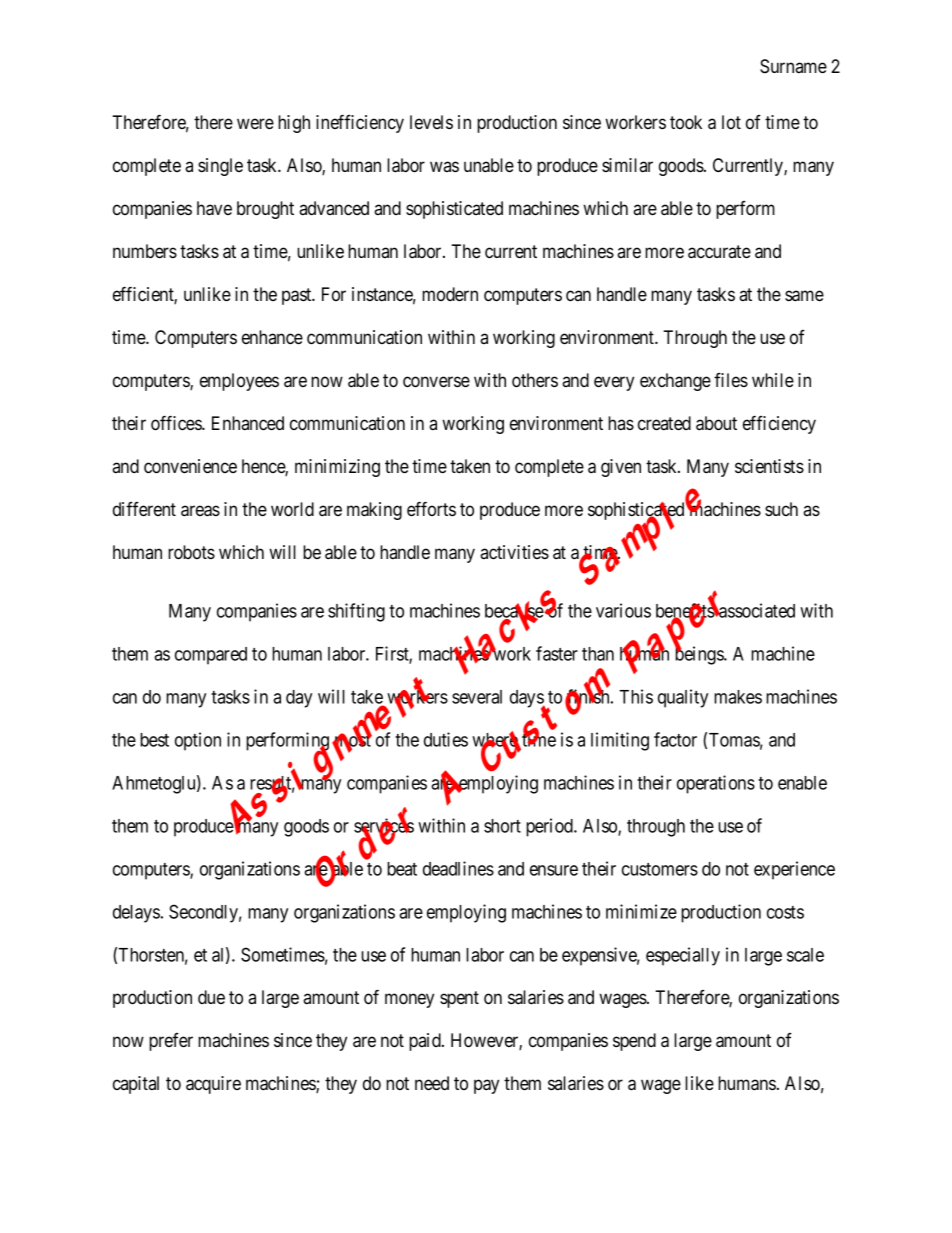  I want to click on option, so click(198, 741).
